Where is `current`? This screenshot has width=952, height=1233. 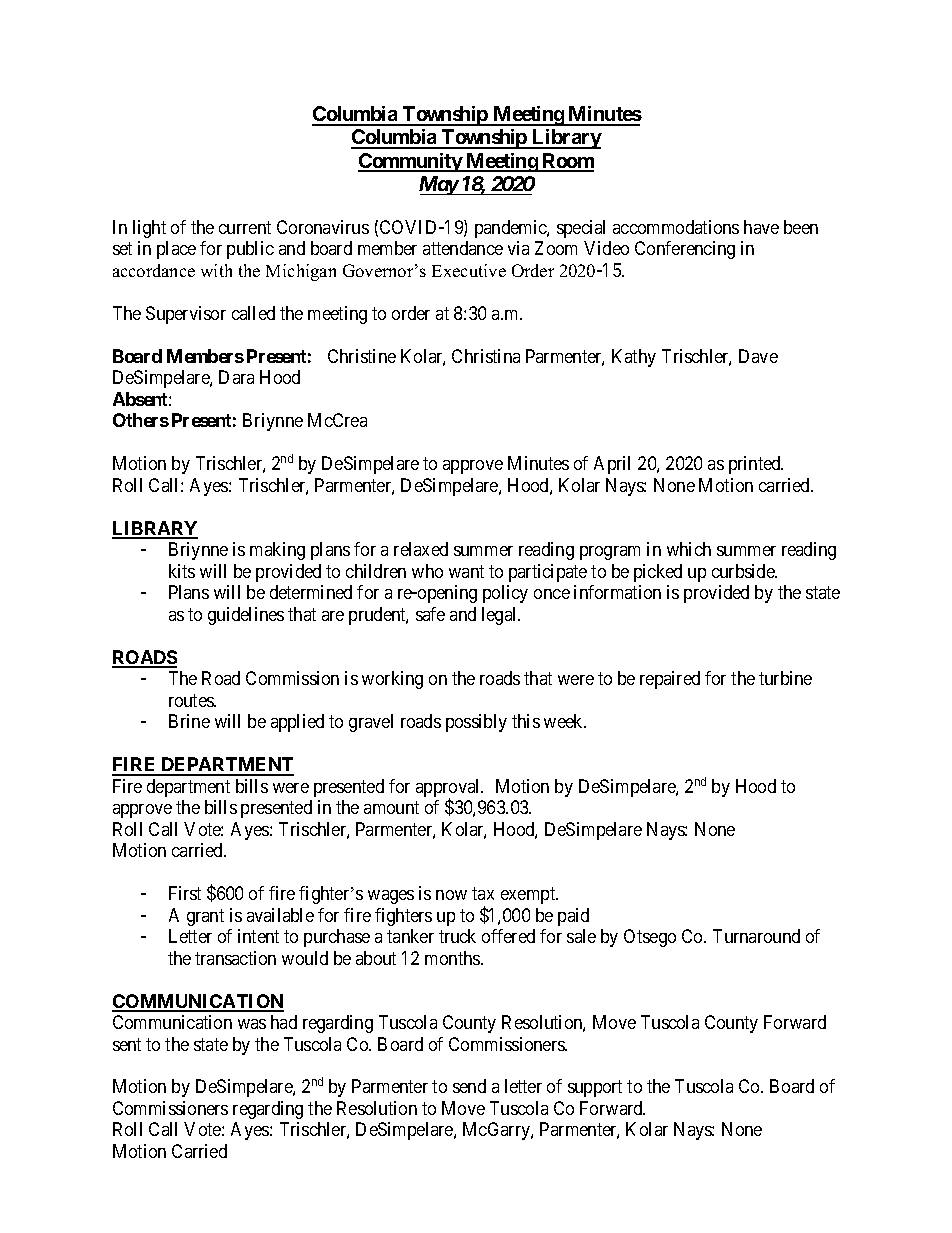
current is located at coordinates (245, 227).
